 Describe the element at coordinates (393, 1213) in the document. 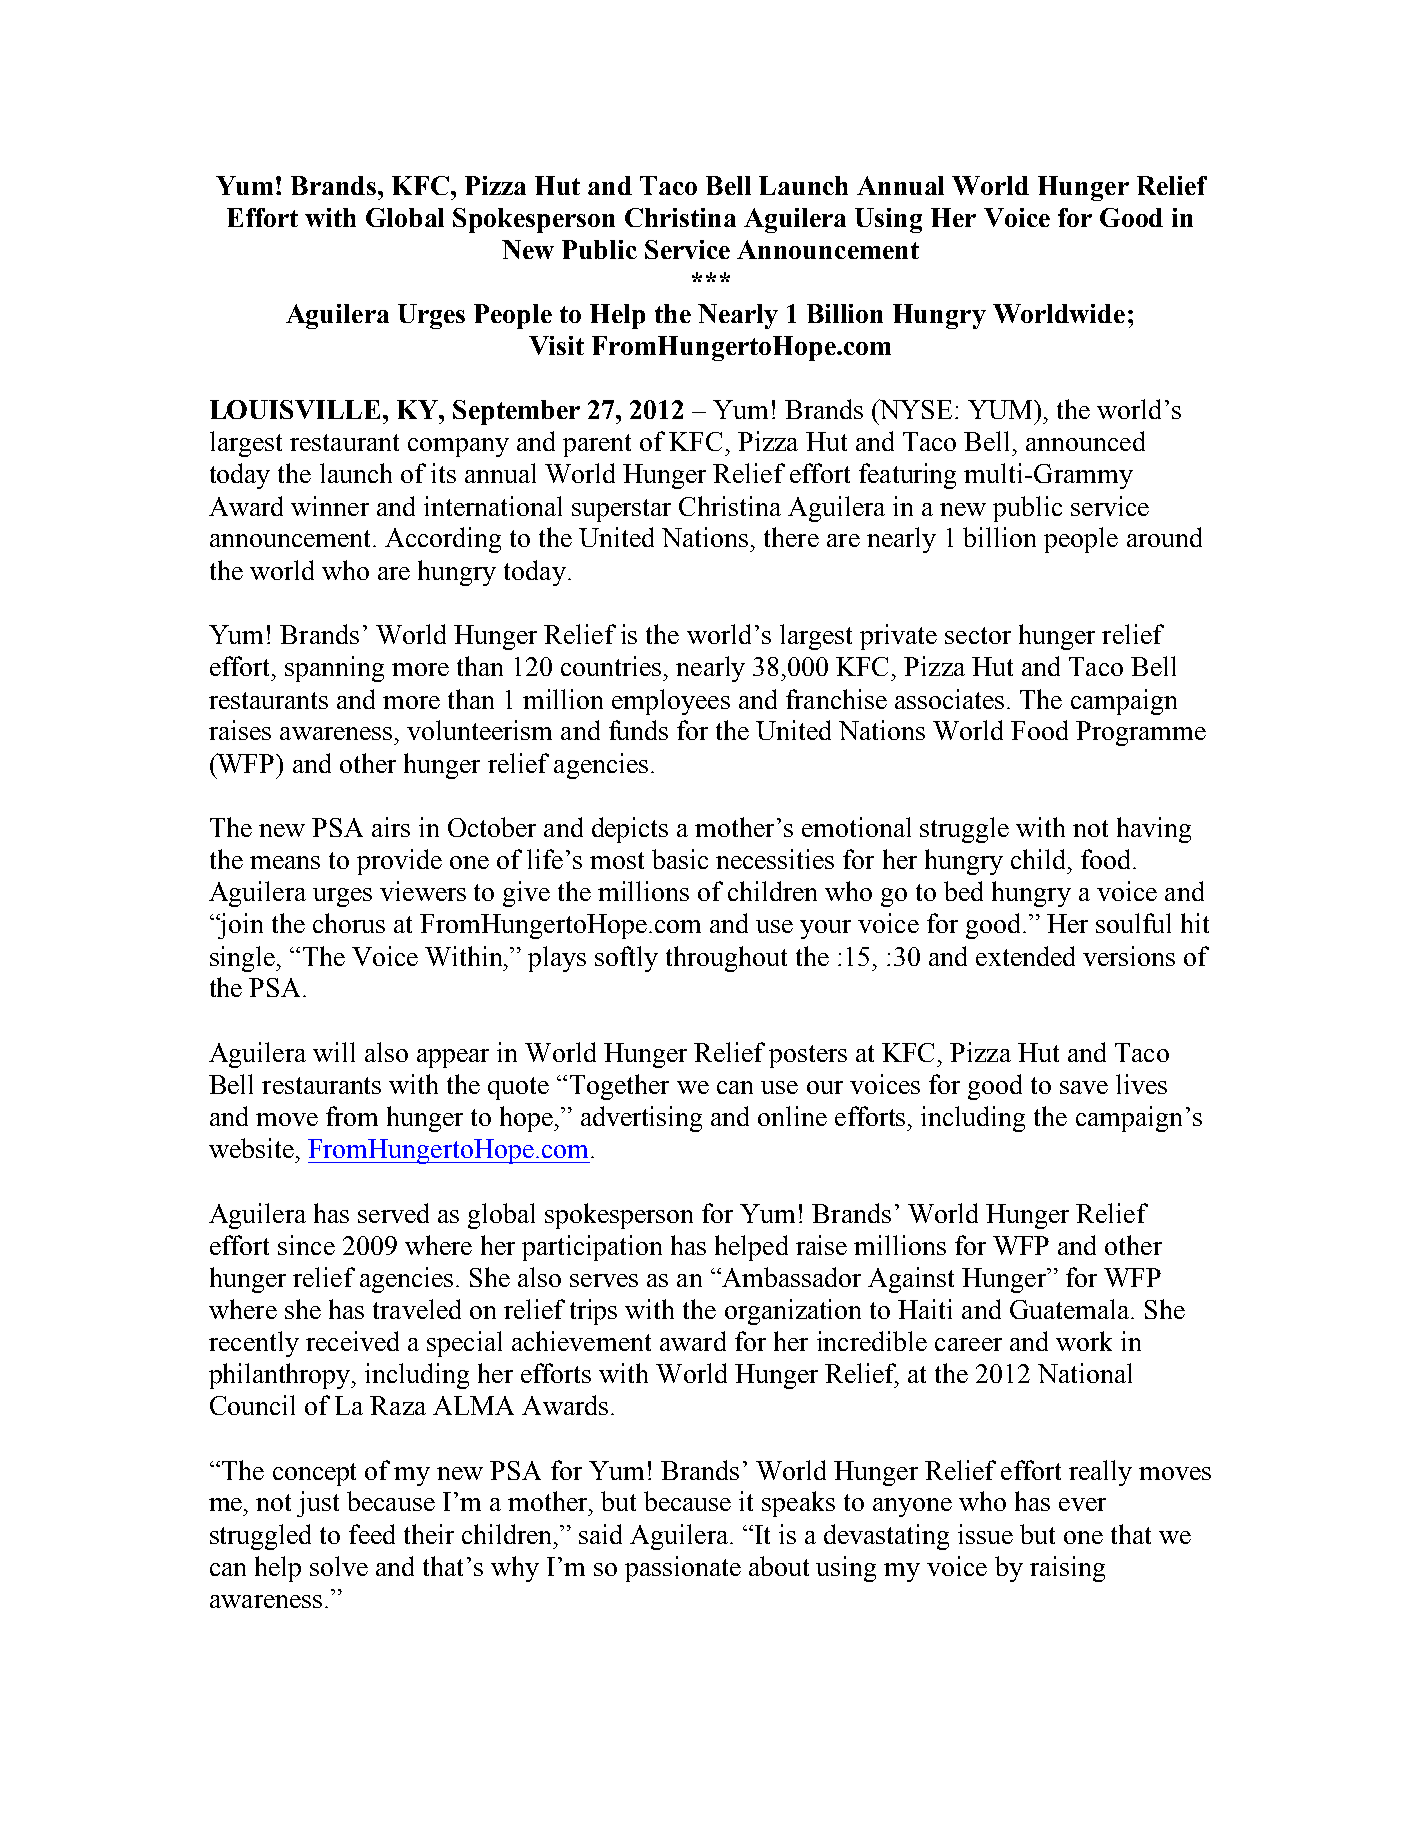

I see `served` at that location.
